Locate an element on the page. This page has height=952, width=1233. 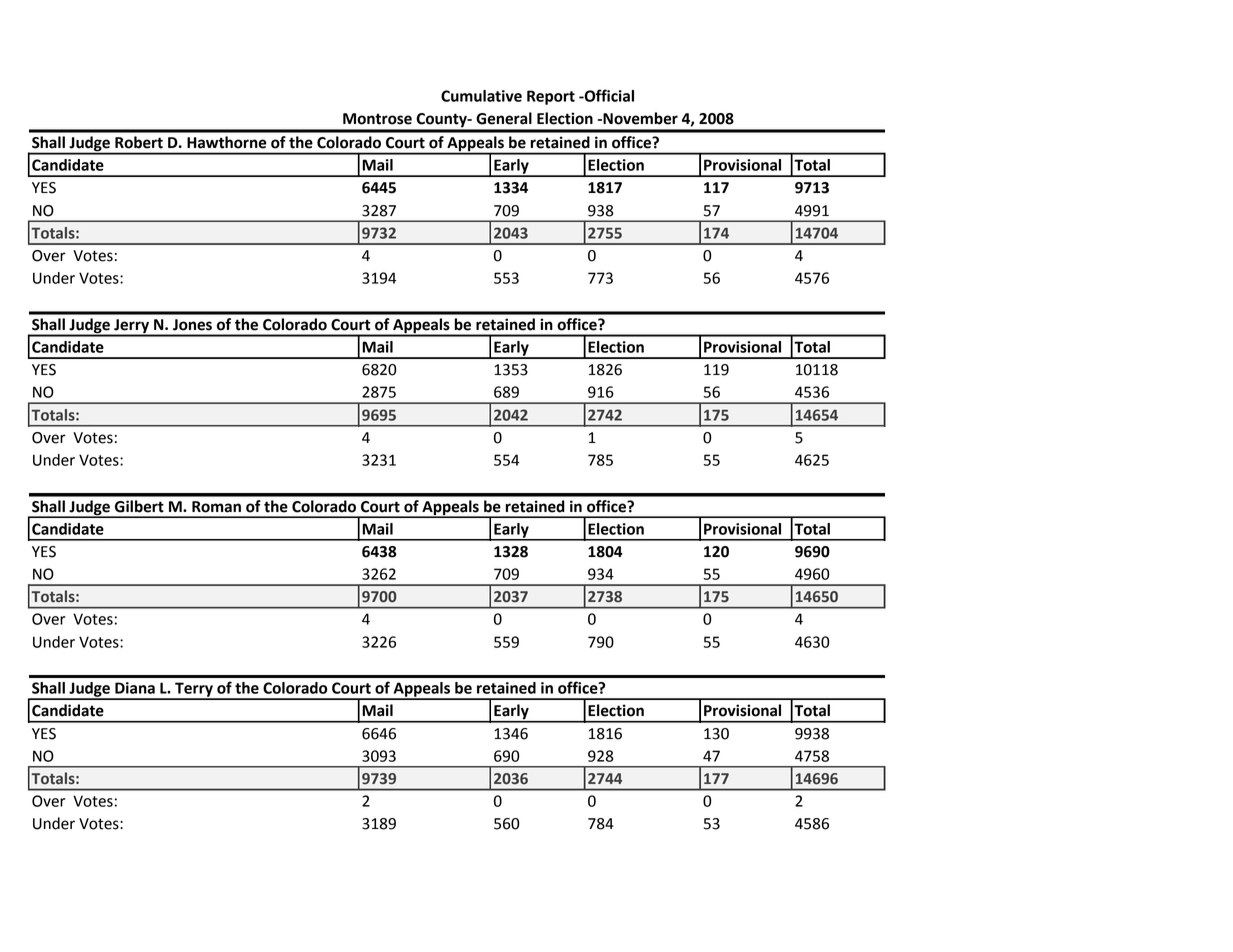
Report is located at coordinates (551, 97).
